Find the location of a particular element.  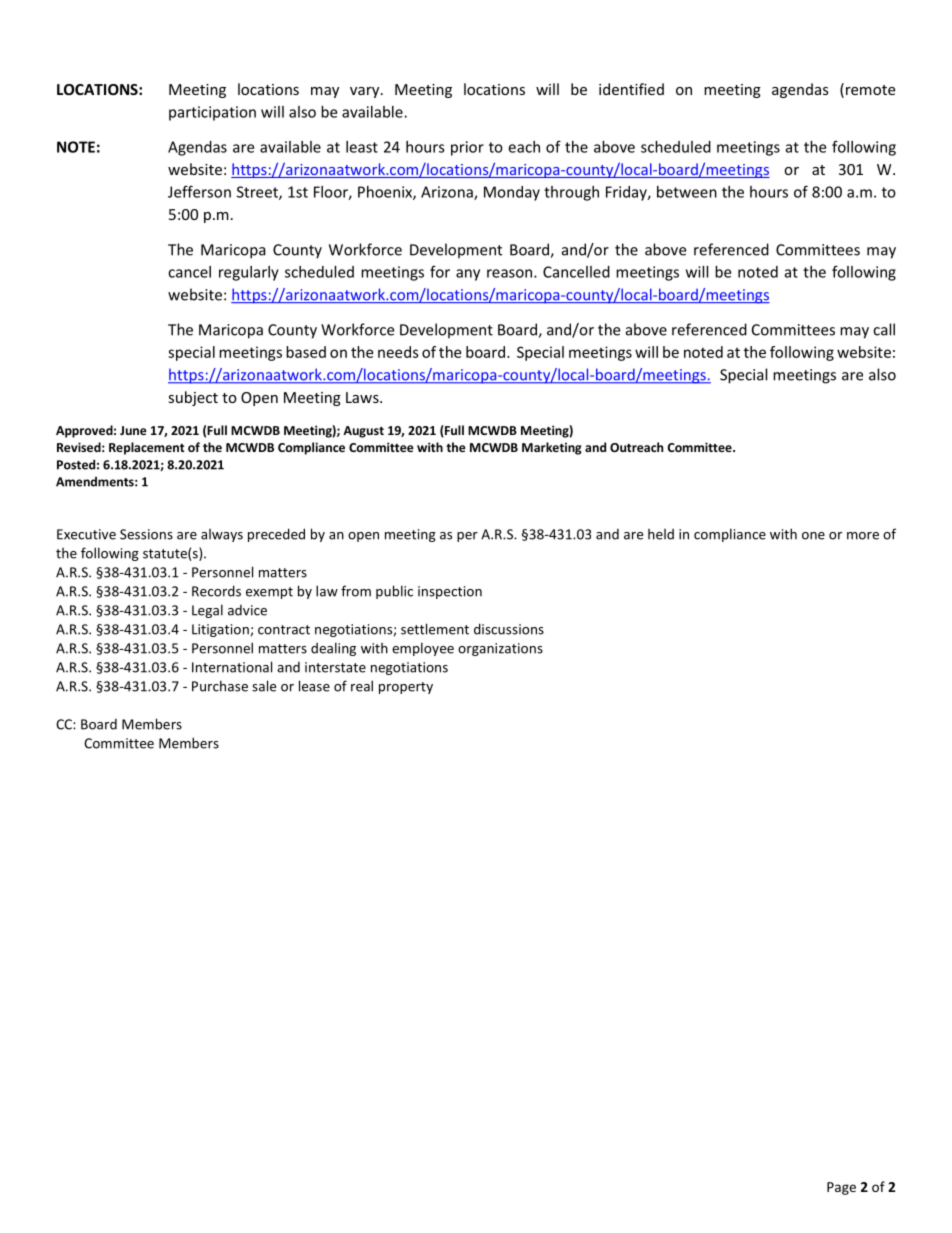

one is located at coordinates (813, 536).
